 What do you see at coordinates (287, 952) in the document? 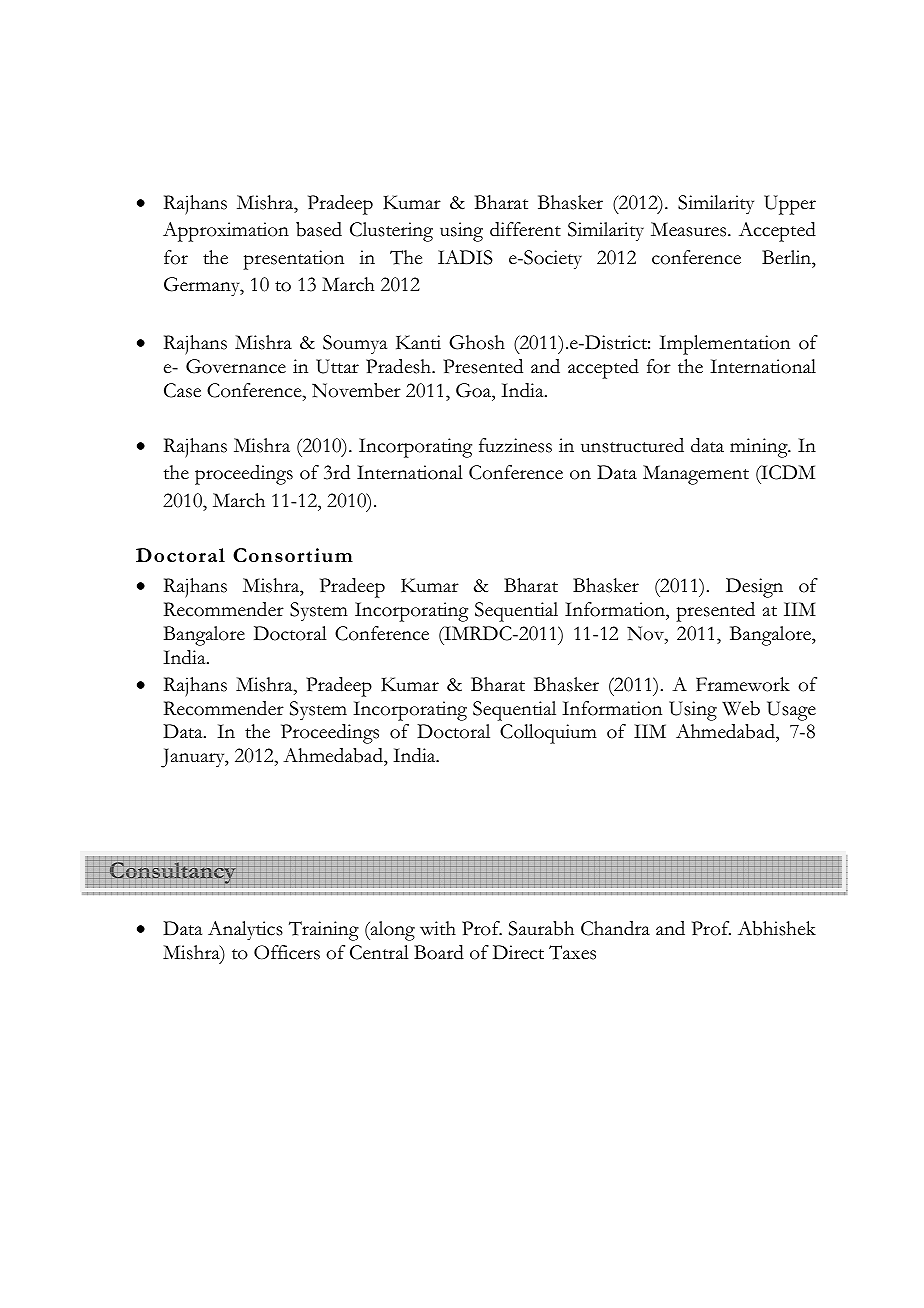
I see `Officers` at bounding box center [287, 952].
